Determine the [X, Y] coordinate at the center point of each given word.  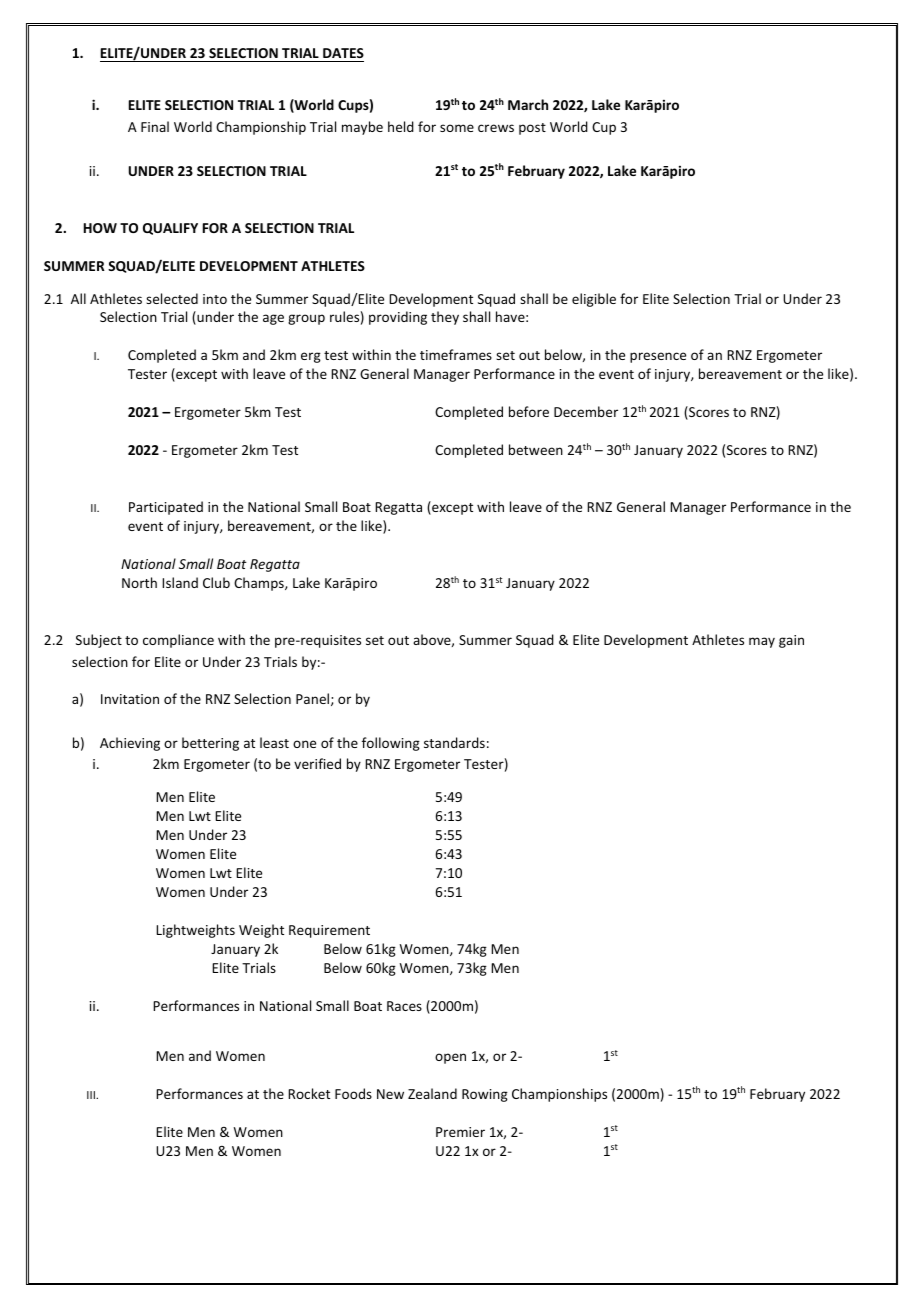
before [529, 411]
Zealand [432, 1093]
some [457, 128]
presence [658, 357]
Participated [166, 508]
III [92, 1095]
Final [155, 126]
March [528, 104]
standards [454, 742]
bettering [210, 744]
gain [791, 641]
